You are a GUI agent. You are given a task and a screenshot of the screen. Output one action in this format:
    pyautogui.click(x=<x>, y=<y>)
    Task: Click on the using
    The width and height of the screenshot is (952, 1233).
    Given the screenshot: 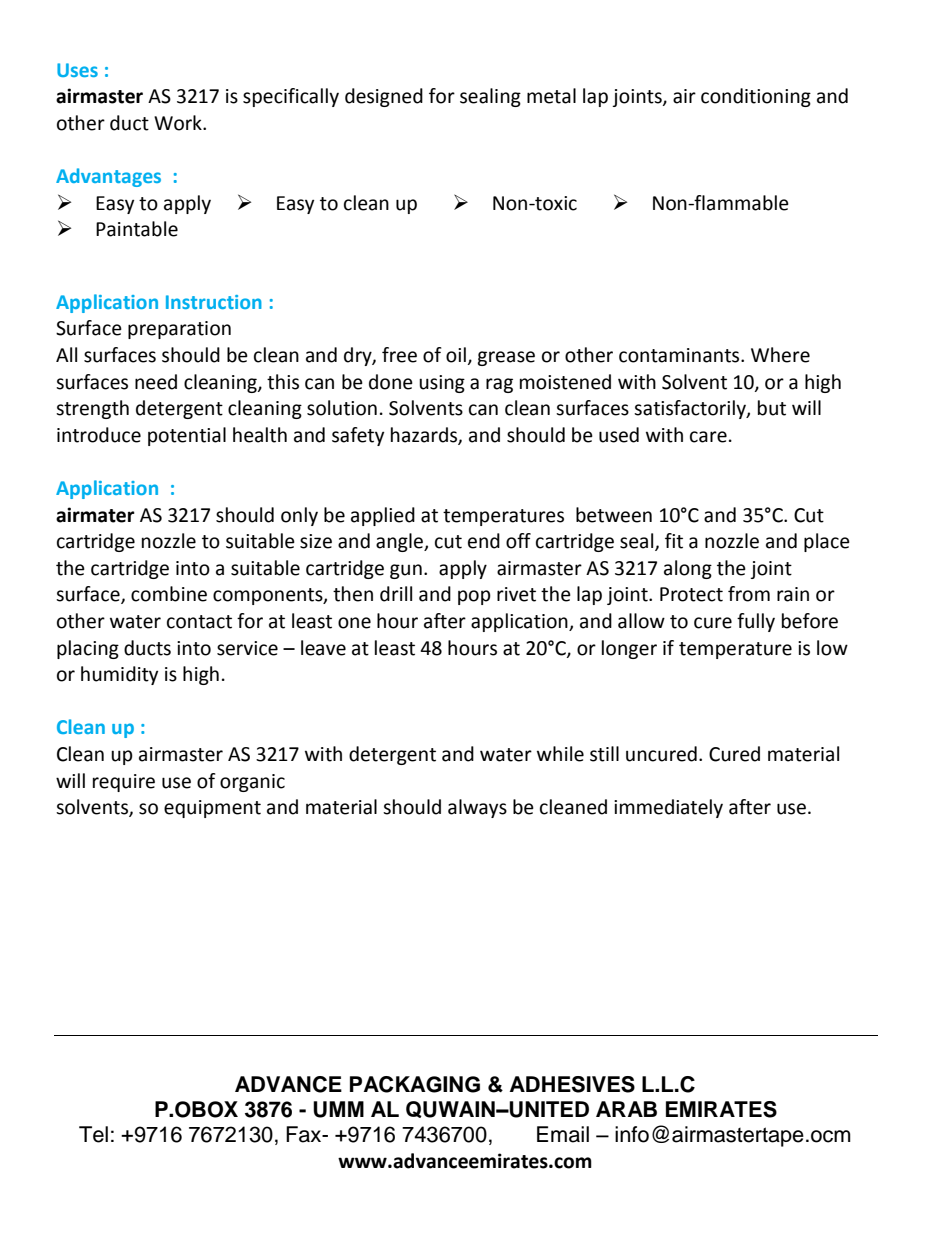 What is the action you would take?
    pyautogui.click(x=442, y=384)
